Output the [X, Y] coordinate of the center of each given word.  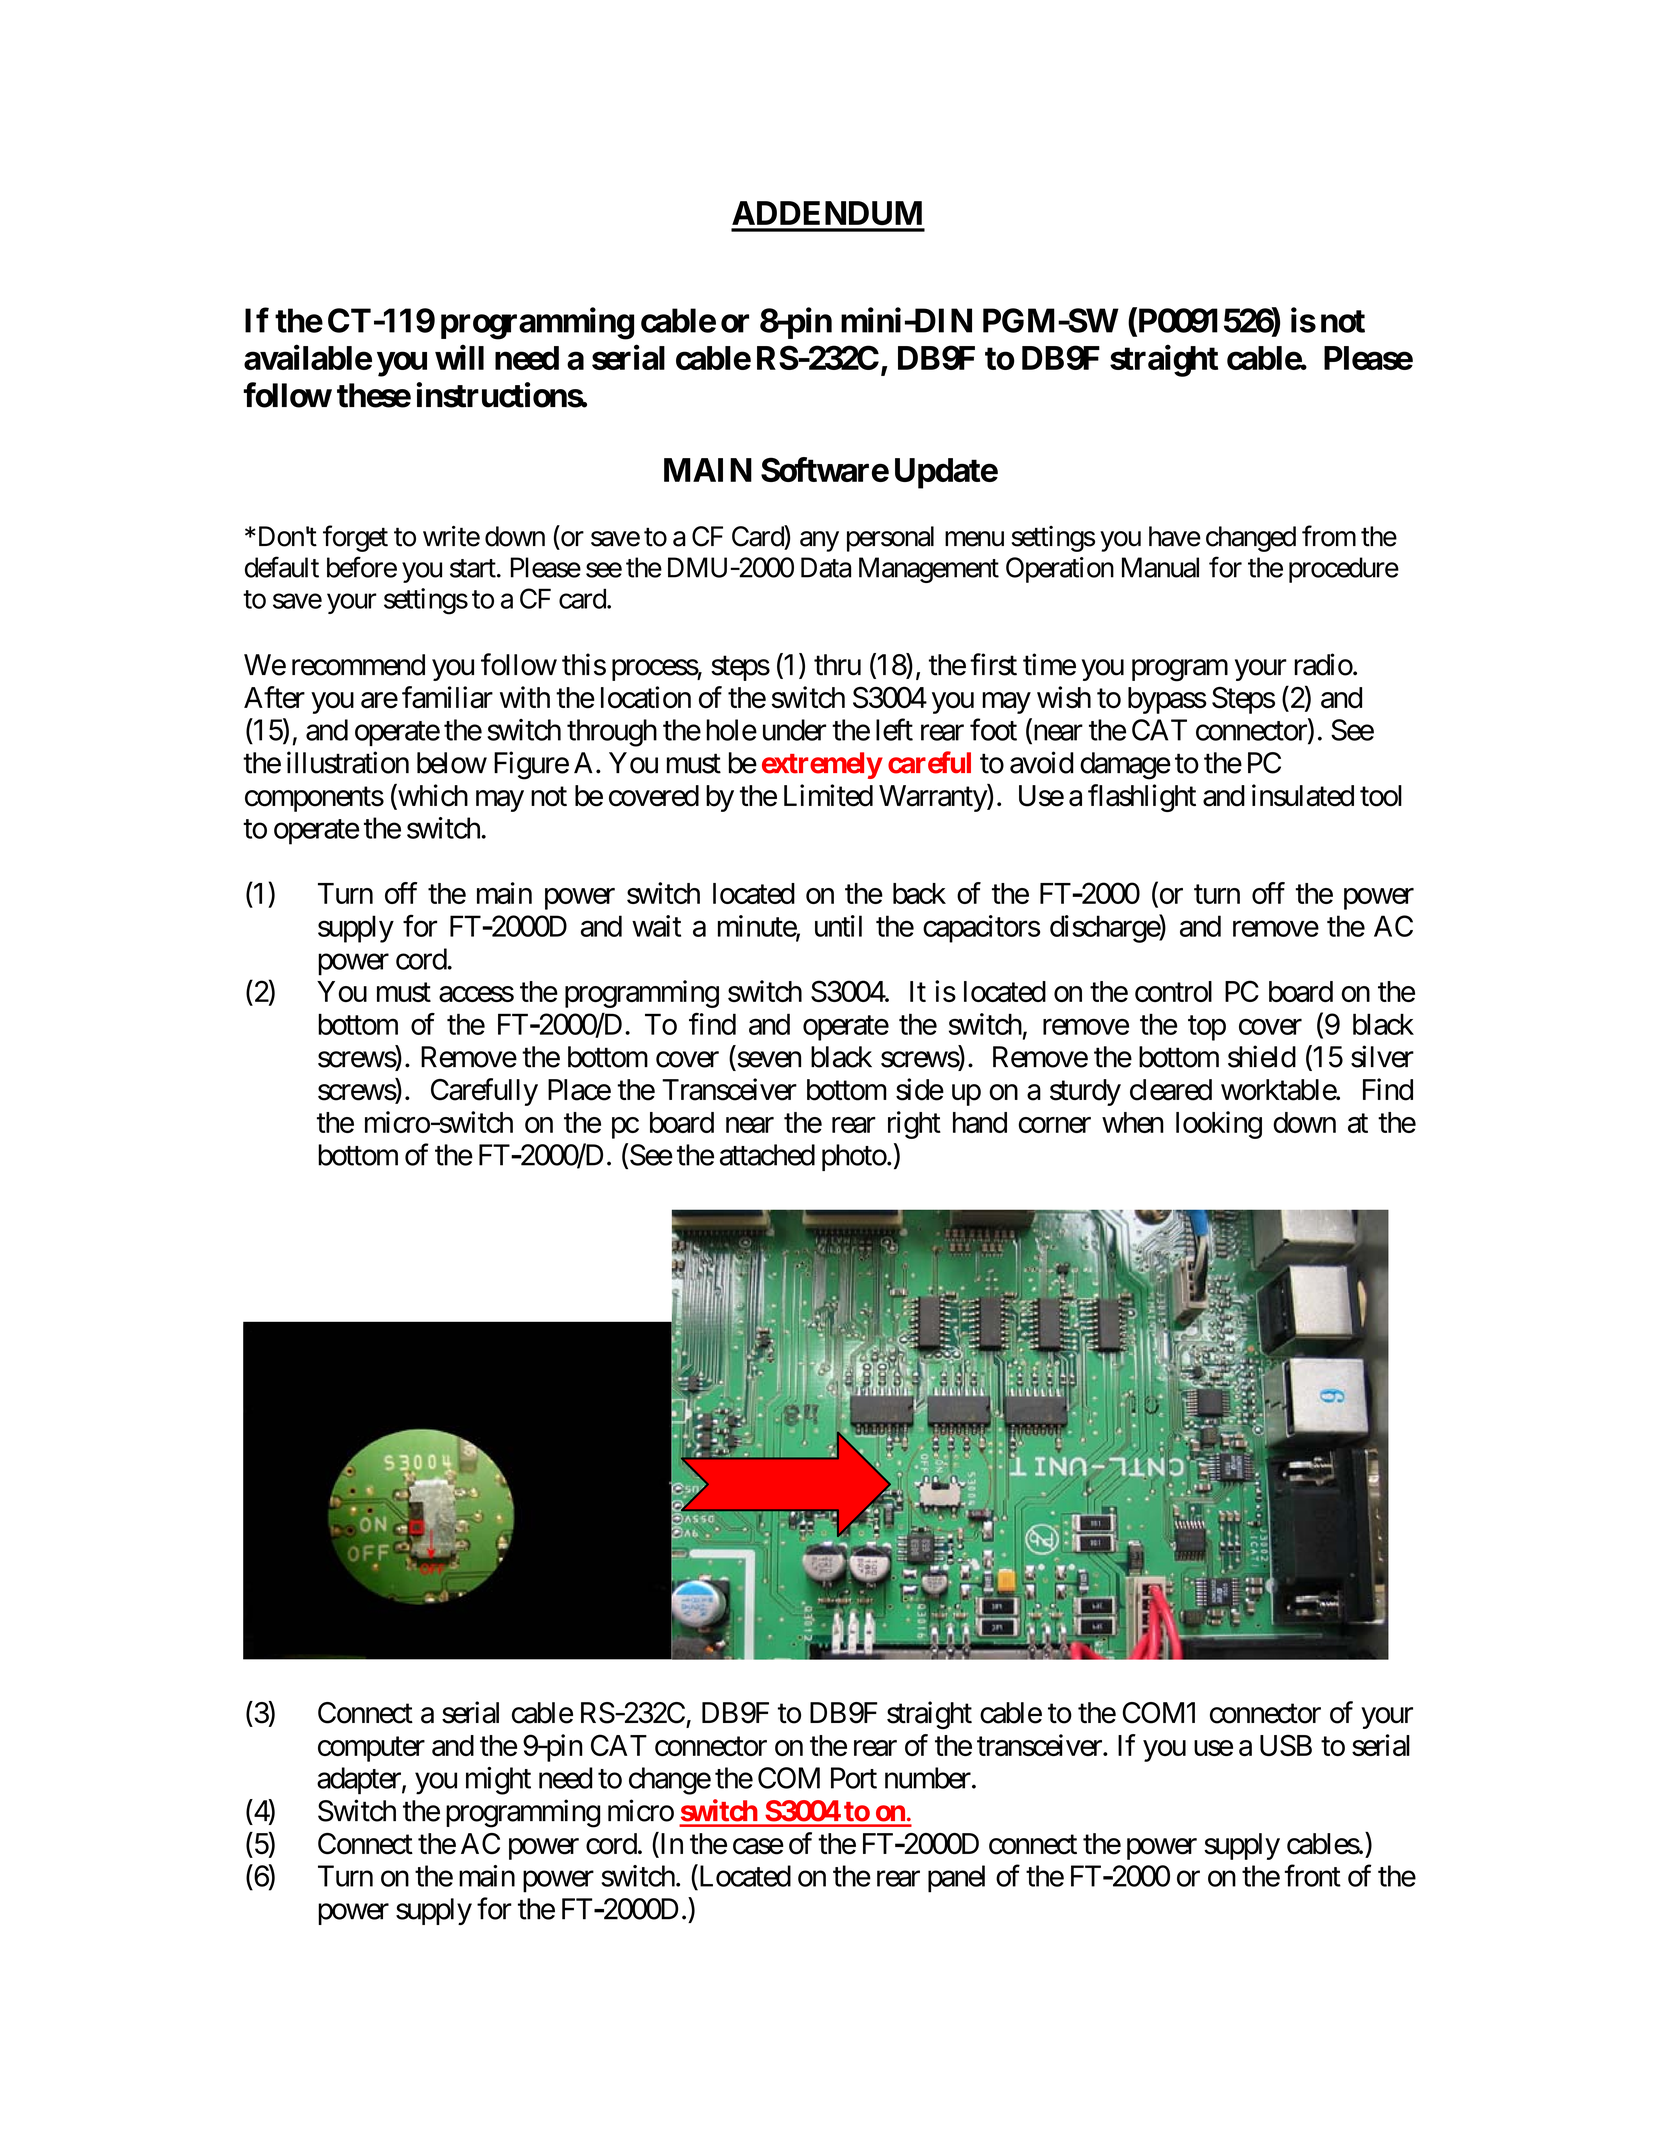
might [498, 1781]
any [819, 541]
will [459, 357]
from [1329, 536]
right [914, 1125]
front [1312, 1875]
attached [767, 1155]
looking [1219, 1125]
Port [854, 1778]
